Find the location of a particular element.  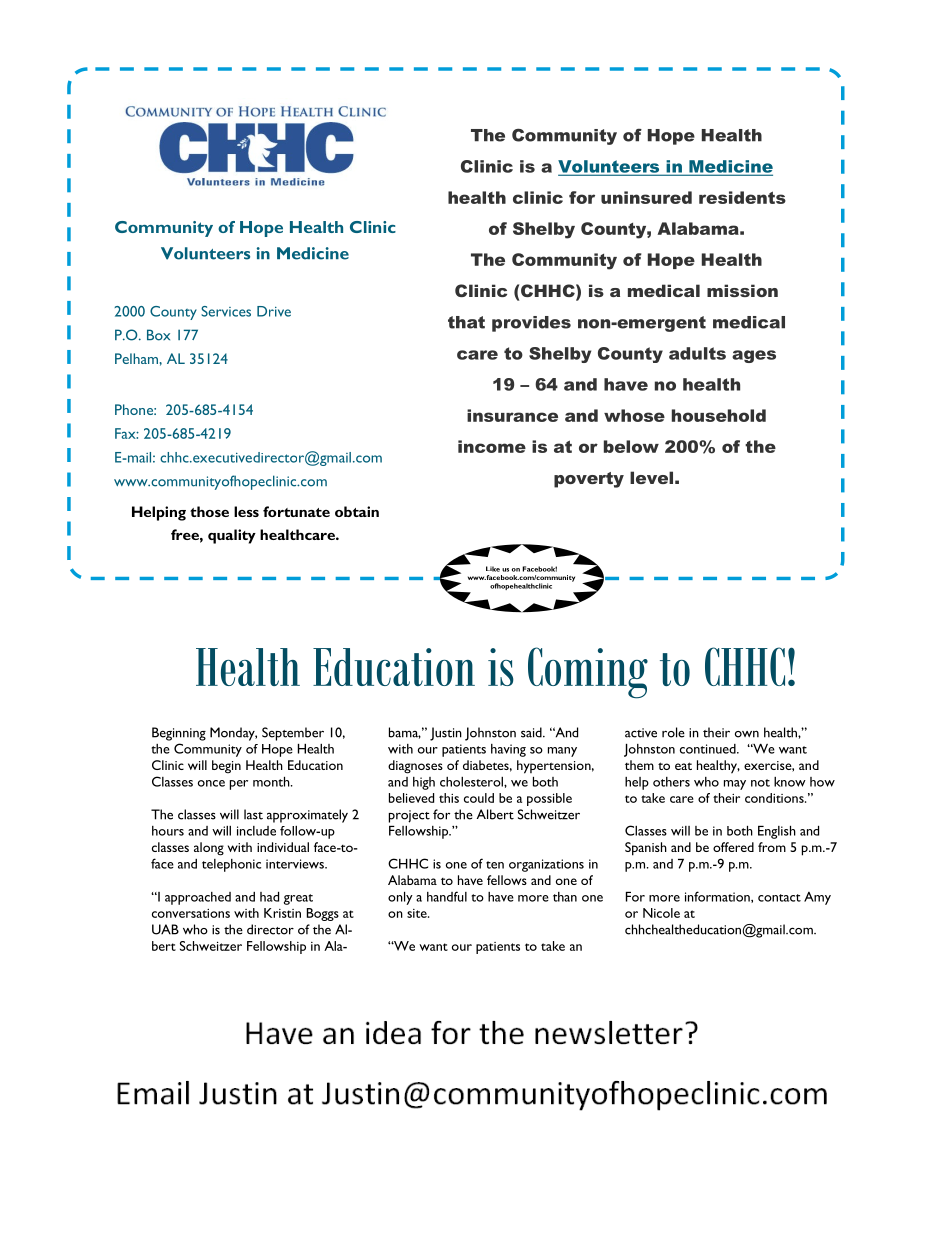

Services is located at coordinates (226, 311).
